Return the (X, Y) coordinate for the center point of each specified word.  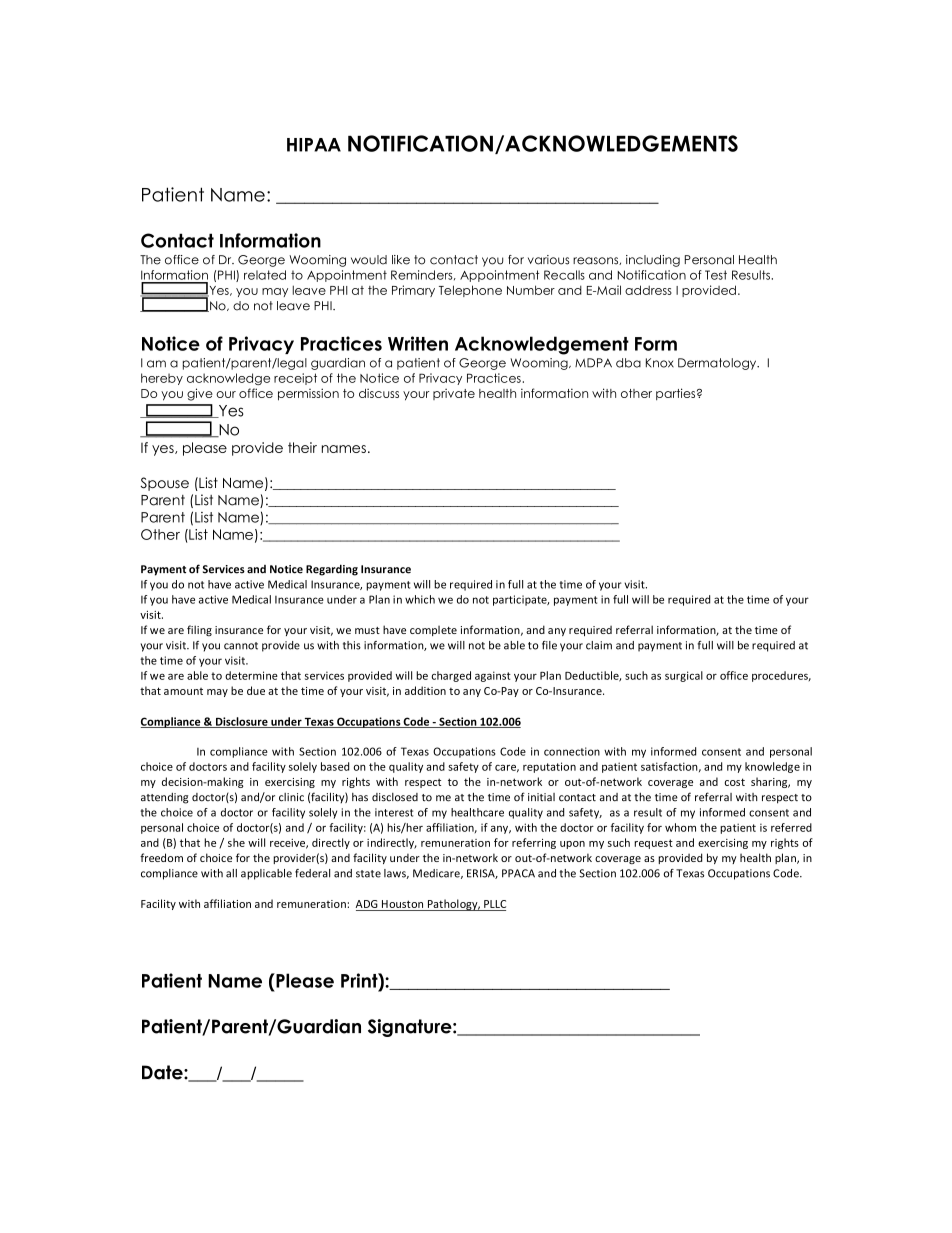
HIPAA (314, 145)
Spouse (164, 484)
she (236, 842)
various (549, 260)
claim (599, 645)
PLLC (495, 904)
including (653, 261)
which (420, 599)
